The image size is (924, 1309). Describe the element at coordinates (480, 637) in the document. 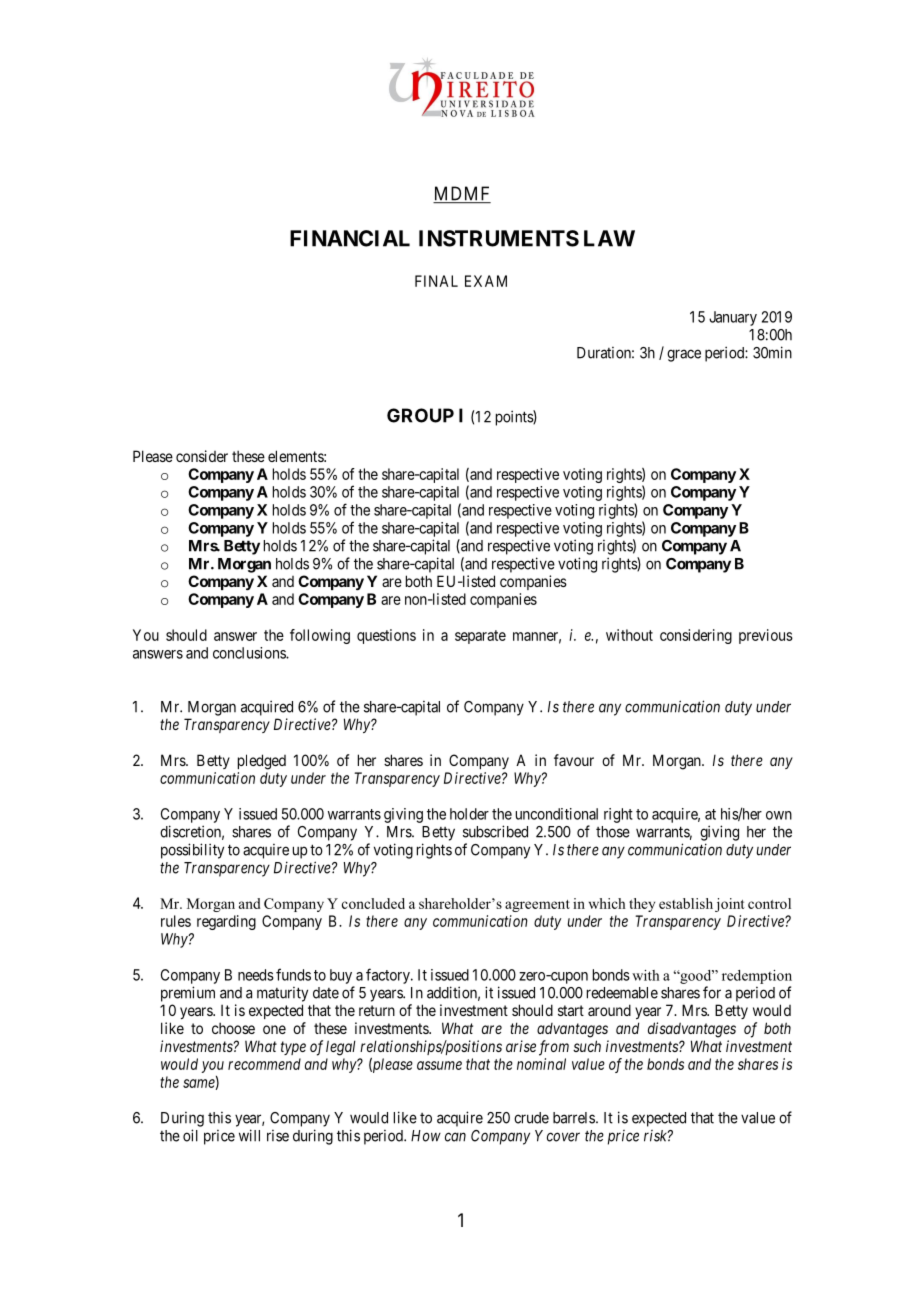

I see `separate` at that location.
